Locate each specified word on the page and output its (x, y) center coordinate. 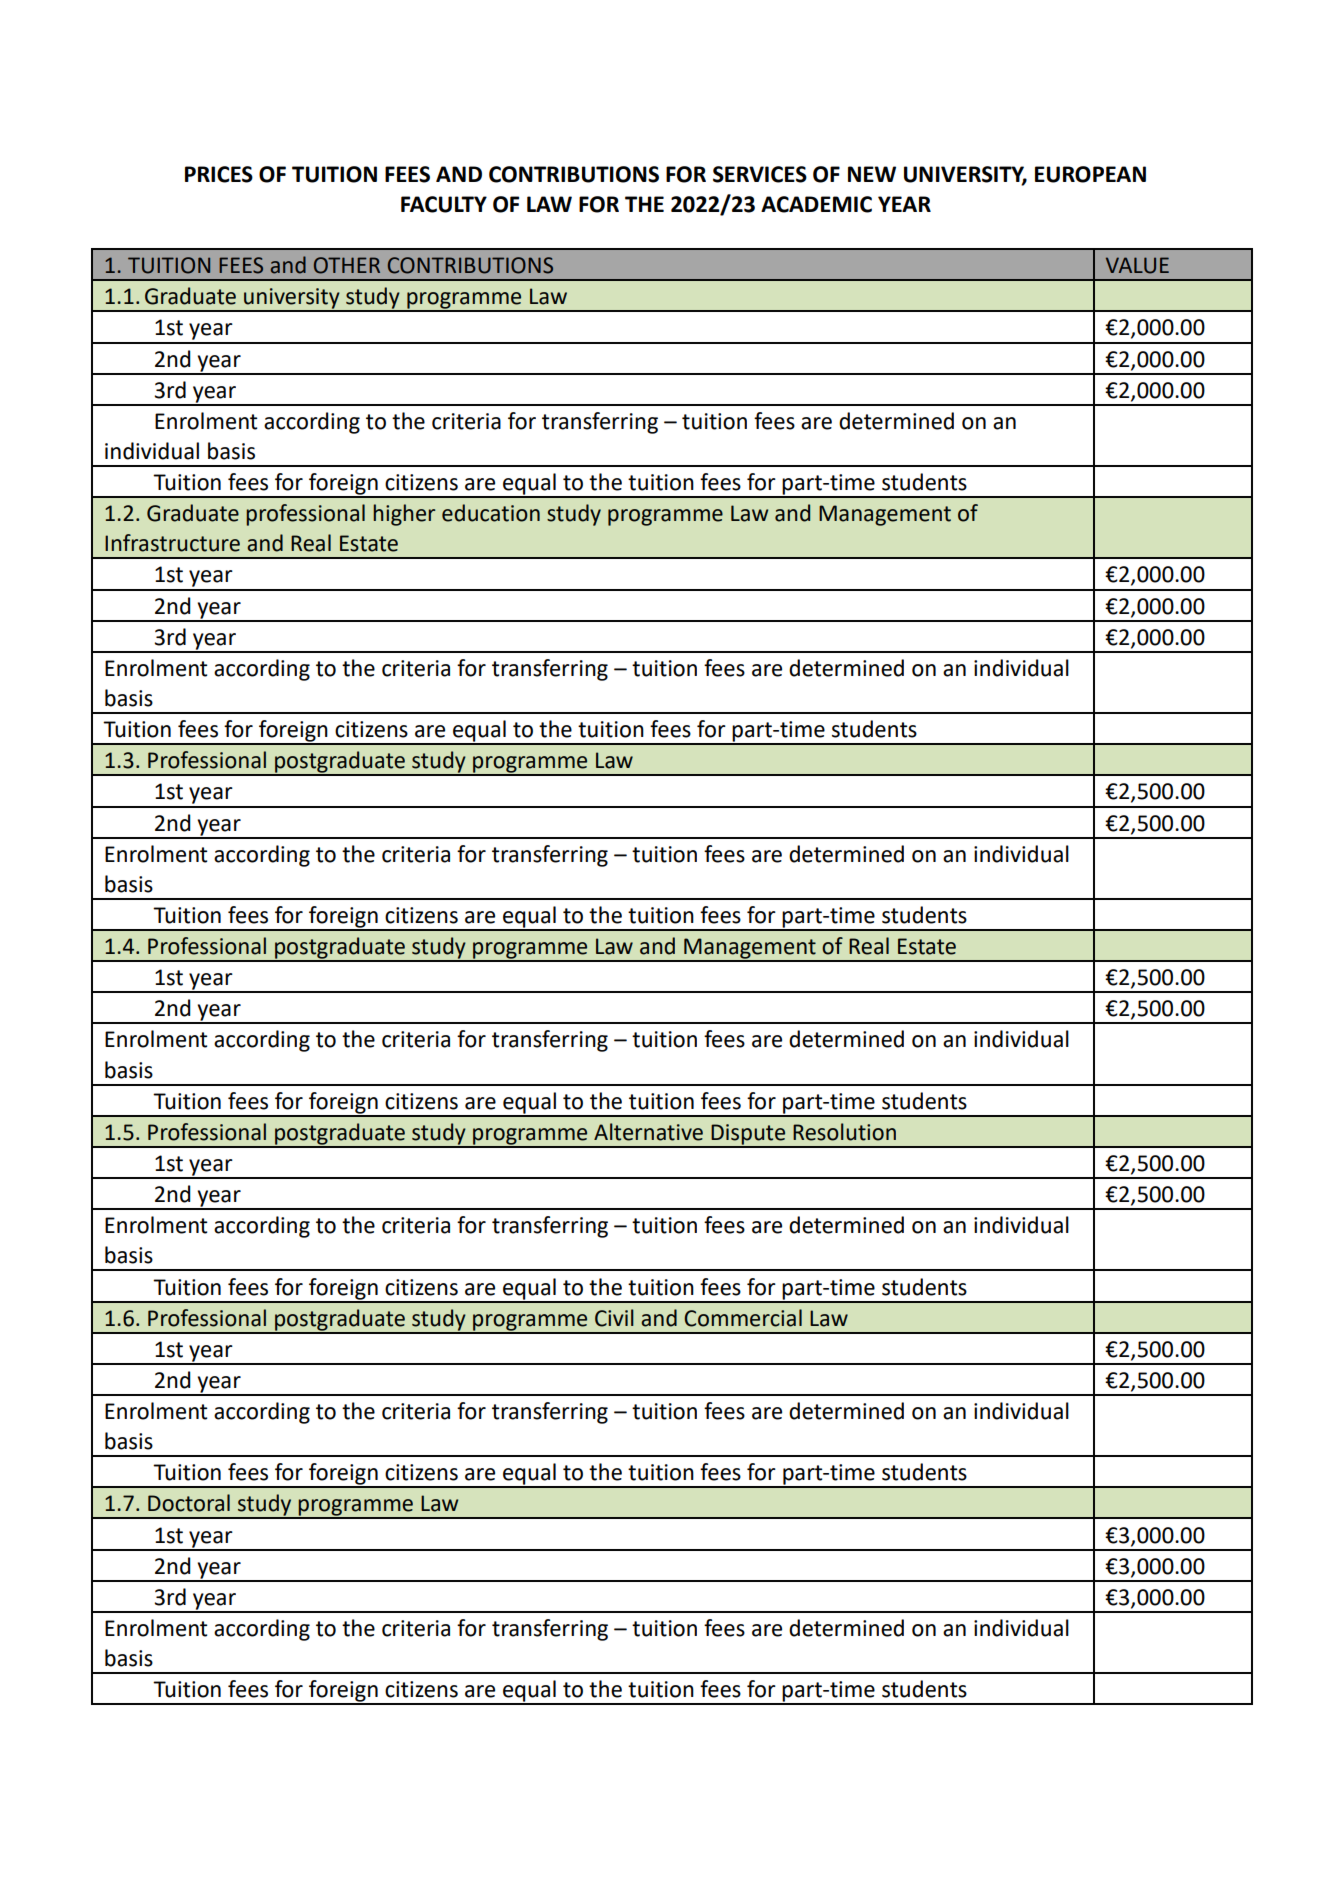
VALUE (1137, 265)
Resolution (844, 1132)
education (491, 513)
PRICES (219, 174)
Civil (614, 1318)
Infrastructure (172, 543)
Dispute (748, 1135)
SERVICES (760, 174)
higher (404, 515)
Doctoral (189, 1503)
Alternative (648, 1132)
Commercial (743, 1318)
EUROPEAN (1090, 174)
